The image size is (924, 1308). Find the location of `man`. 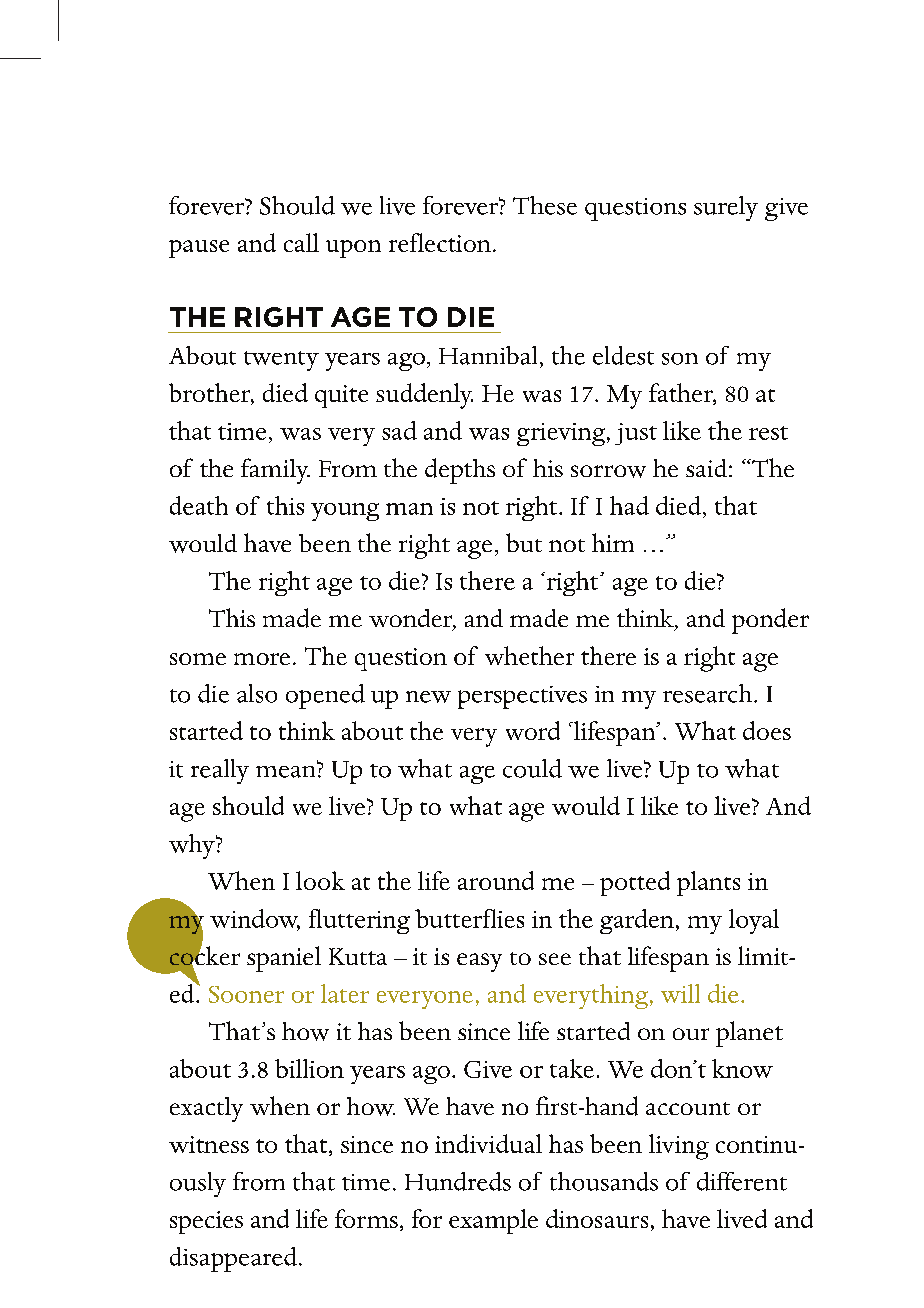

man is located at coordinates (409, 509).
